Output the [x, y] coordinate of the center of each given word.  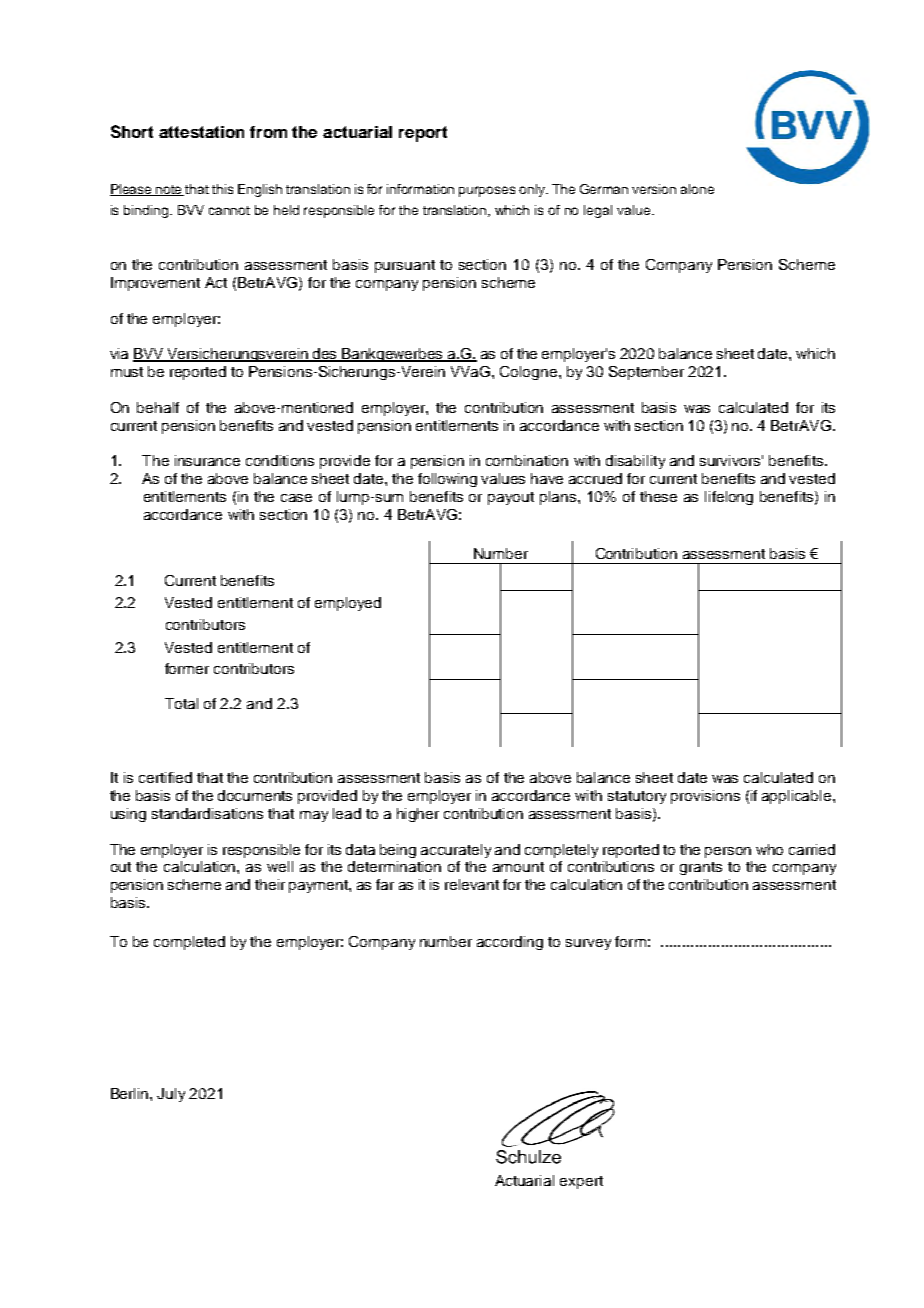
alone [697, 189]
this [222, 189]
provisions [705, 797]
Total [181, 703]
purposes [487, 191]
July [171, 1095]
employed [348, 604]
